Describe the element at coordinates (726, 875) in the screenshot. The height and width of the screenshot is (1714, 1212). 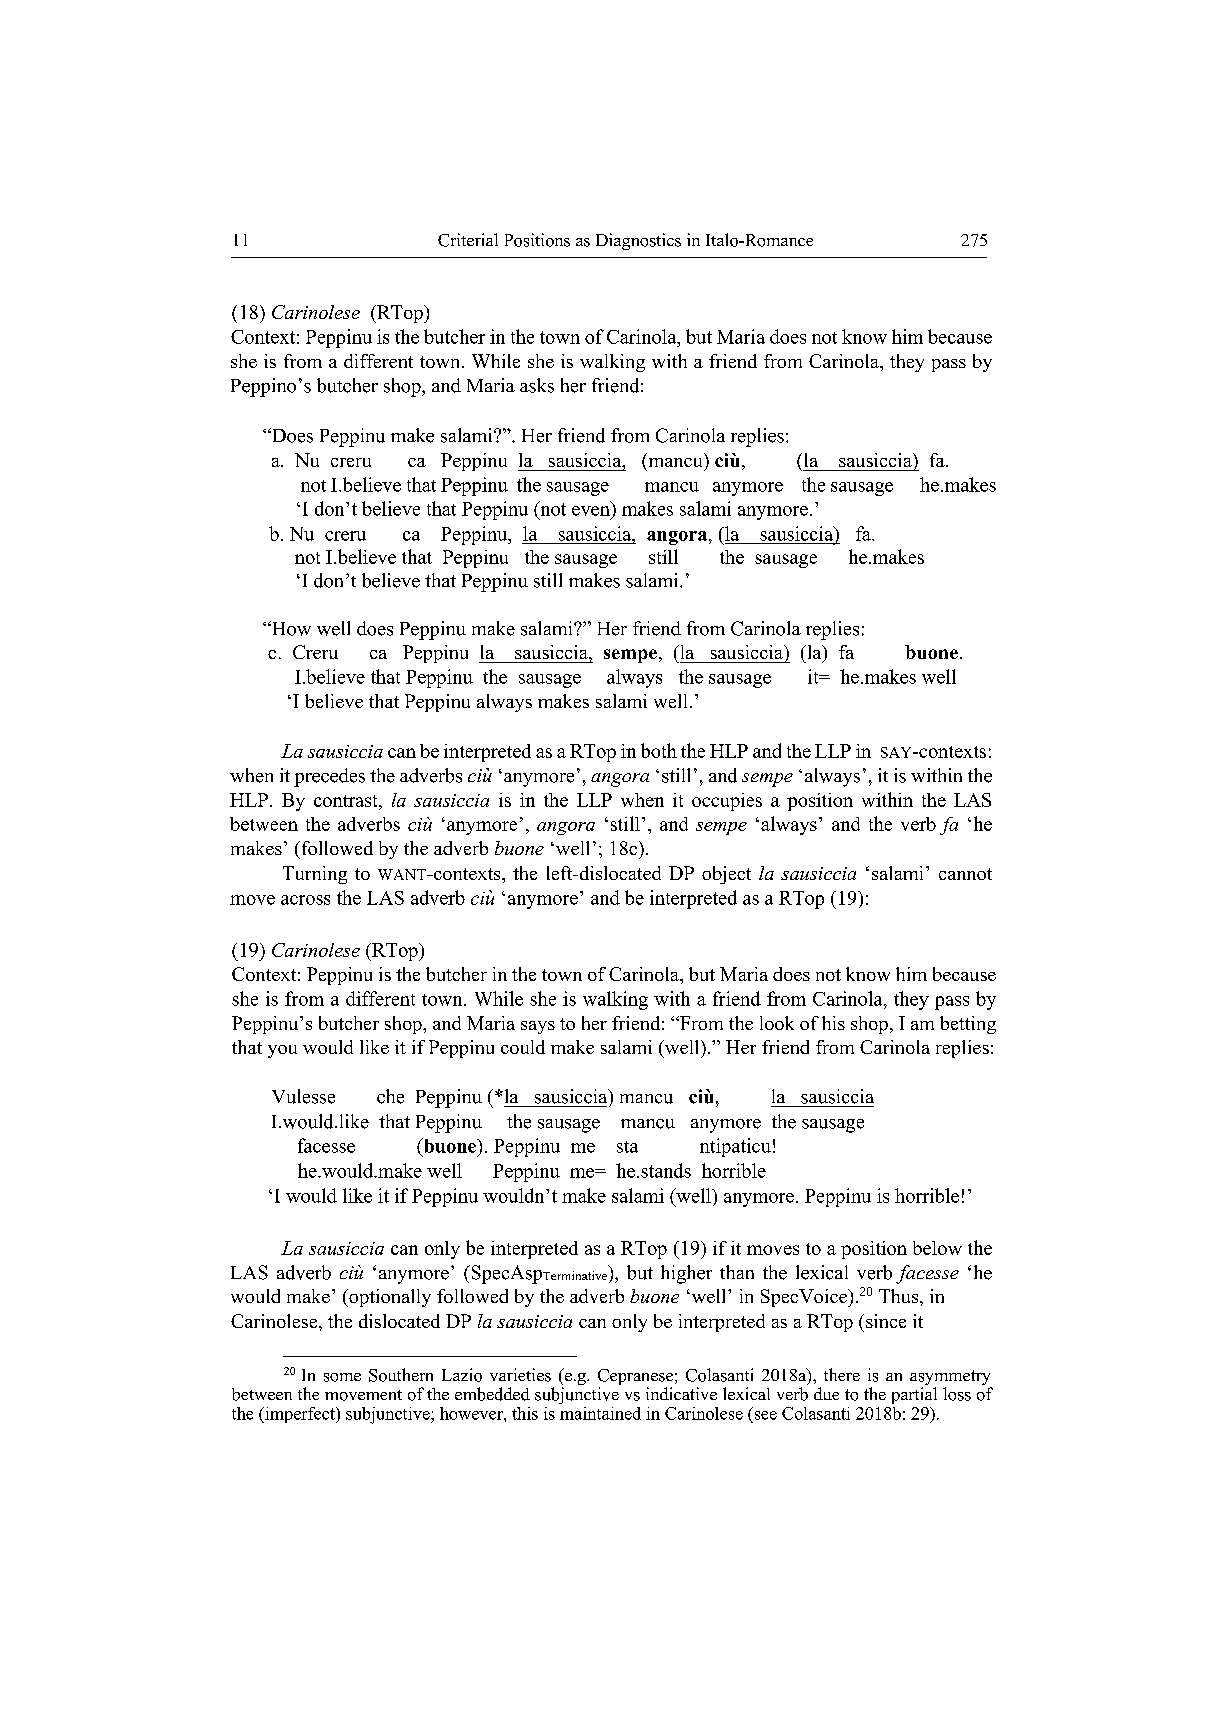
I see `object` at that location.
